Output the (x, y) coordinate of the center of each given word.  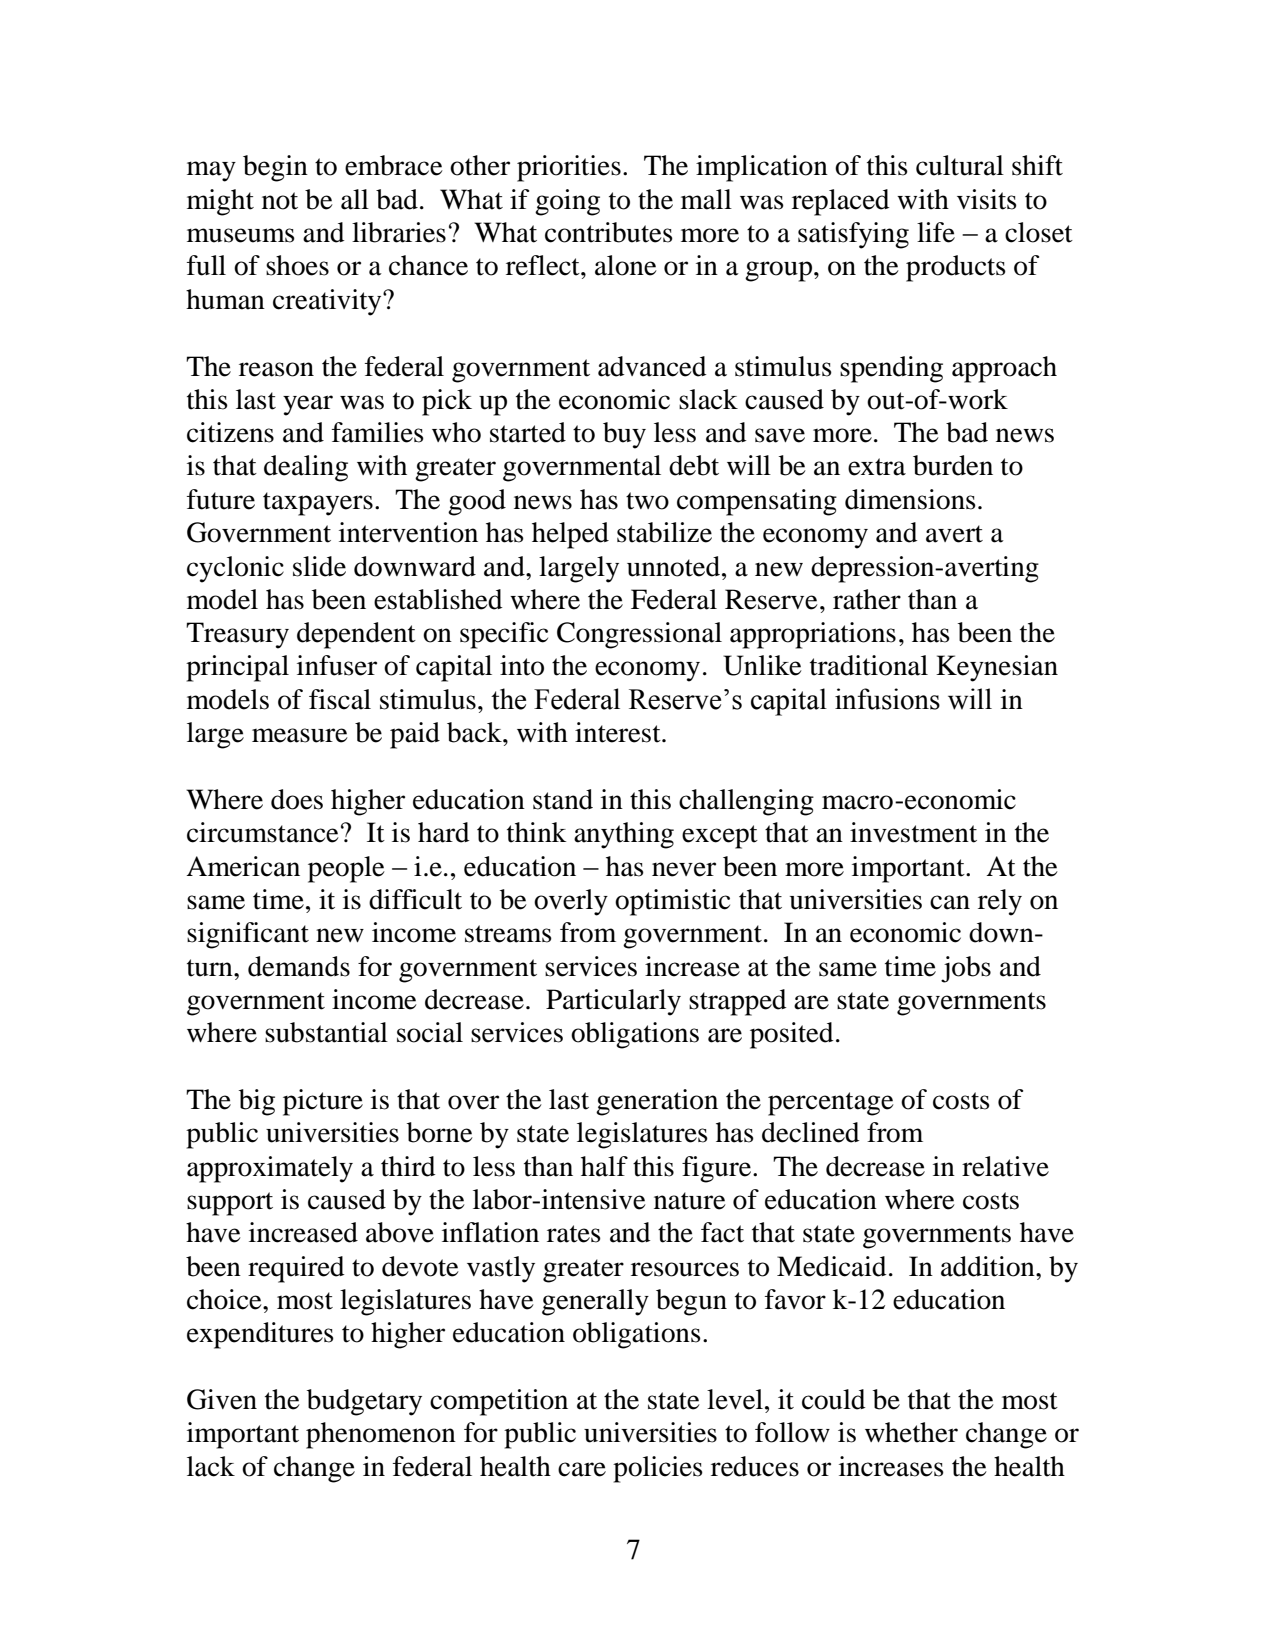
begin (275, 168)
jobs (966, 969)
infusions (887, 699)
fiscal (340, 699)
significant (248, 935)
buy (624, 435)
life (936, 232)
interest (619, 732)
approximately (270, 1169)
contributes (609, 232)
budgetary (364, 1402)
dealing (306, 468)
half (604, 1166)
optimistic (672, 902)
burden (953, 465)
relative (1005, 1166)
